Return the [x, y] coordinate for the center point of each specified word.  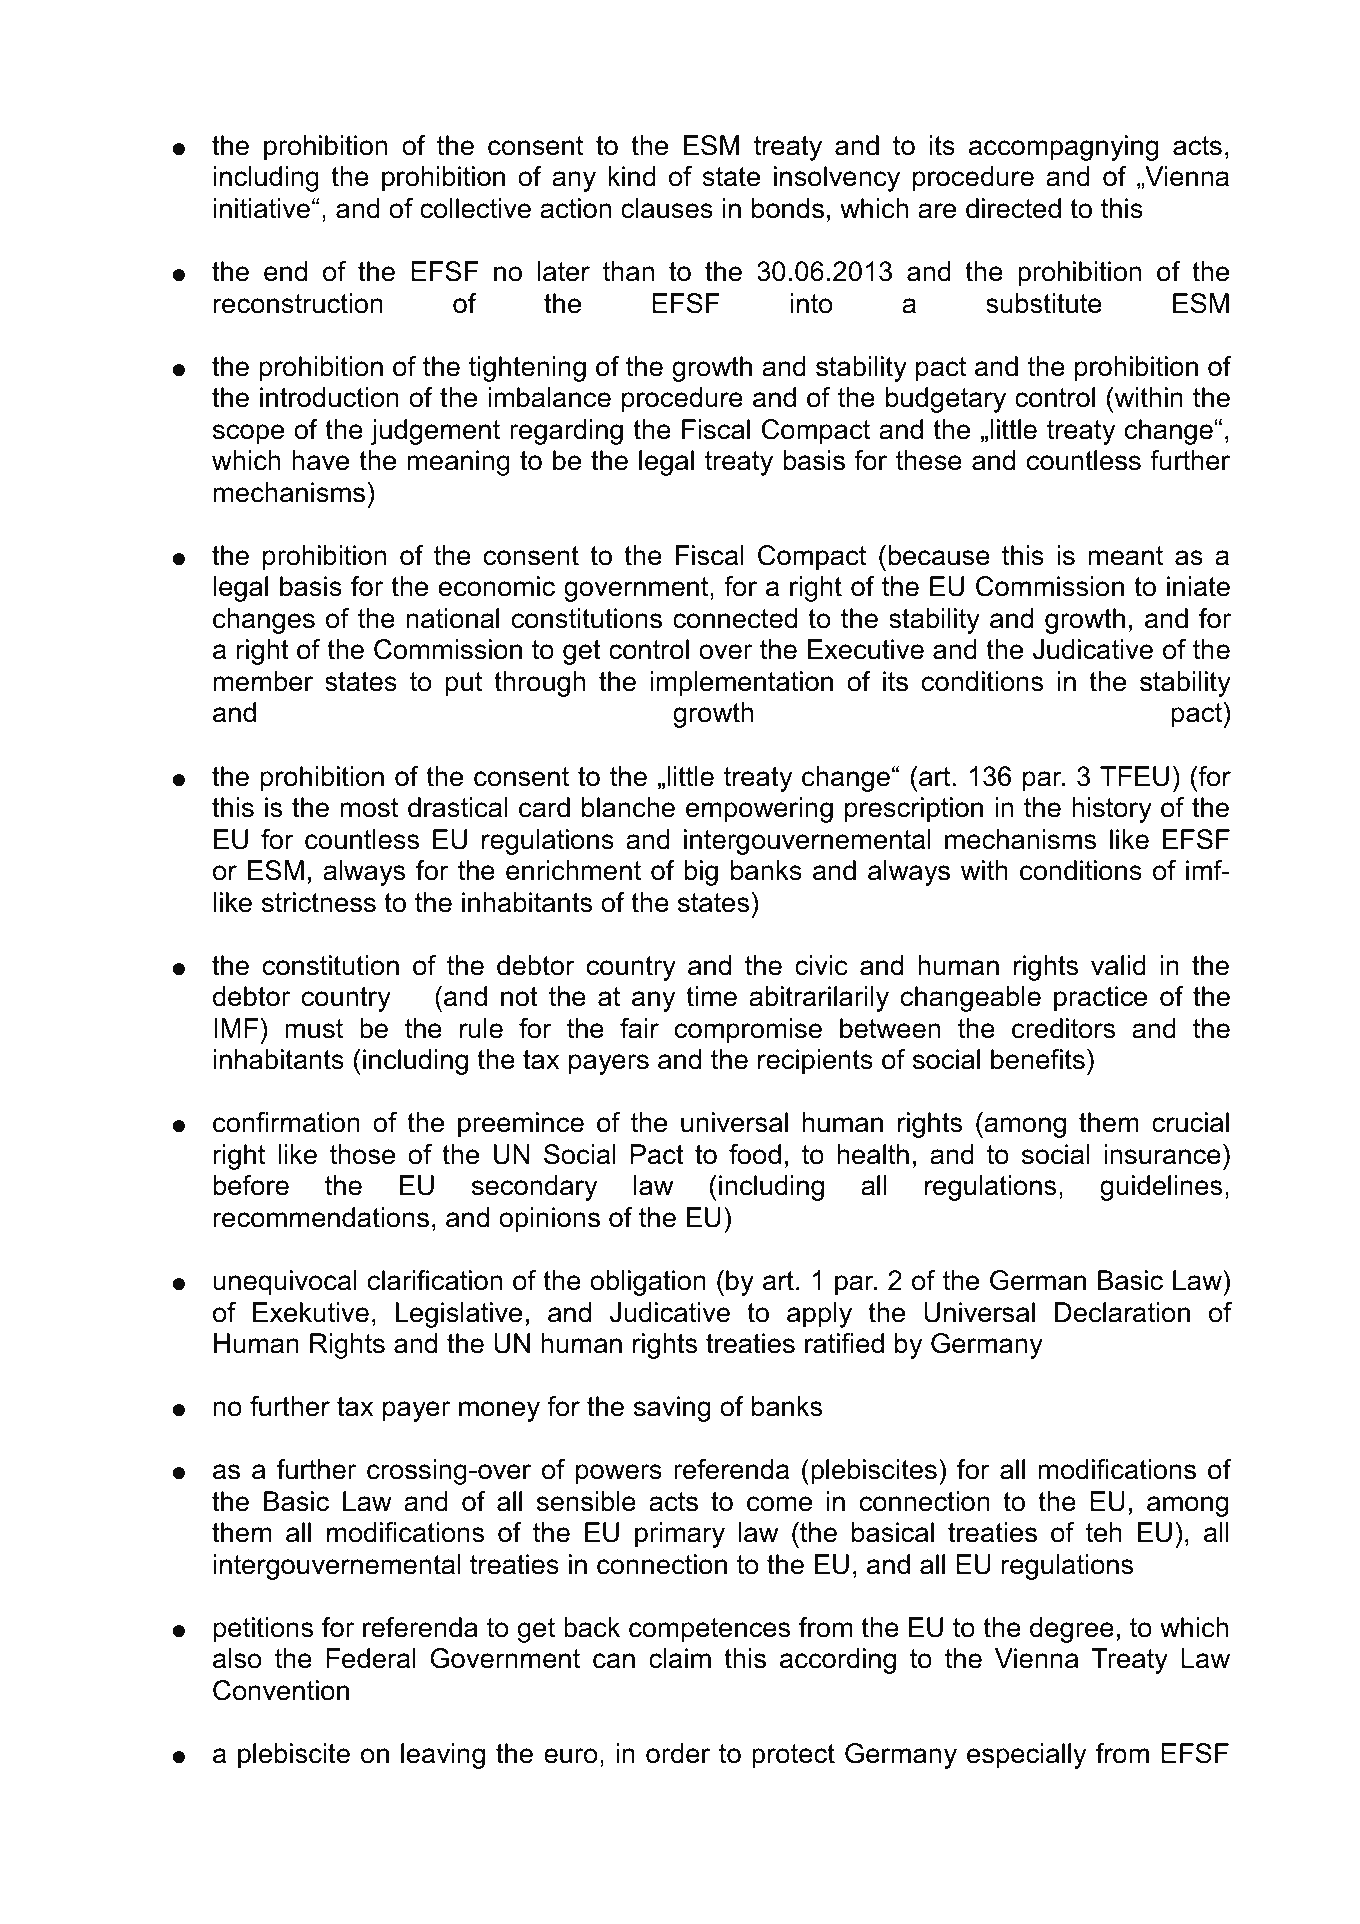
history [1112, 810]
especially [1027, 1756]
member [263, 681]
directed [1013, 208]
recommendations [321, 1217]
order [678, 1753]
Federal [371, 1658]
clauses [667, 208]
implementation [742, 684]
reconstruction [298, 303]
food [755, 1154]
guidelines [1161, 1188]
